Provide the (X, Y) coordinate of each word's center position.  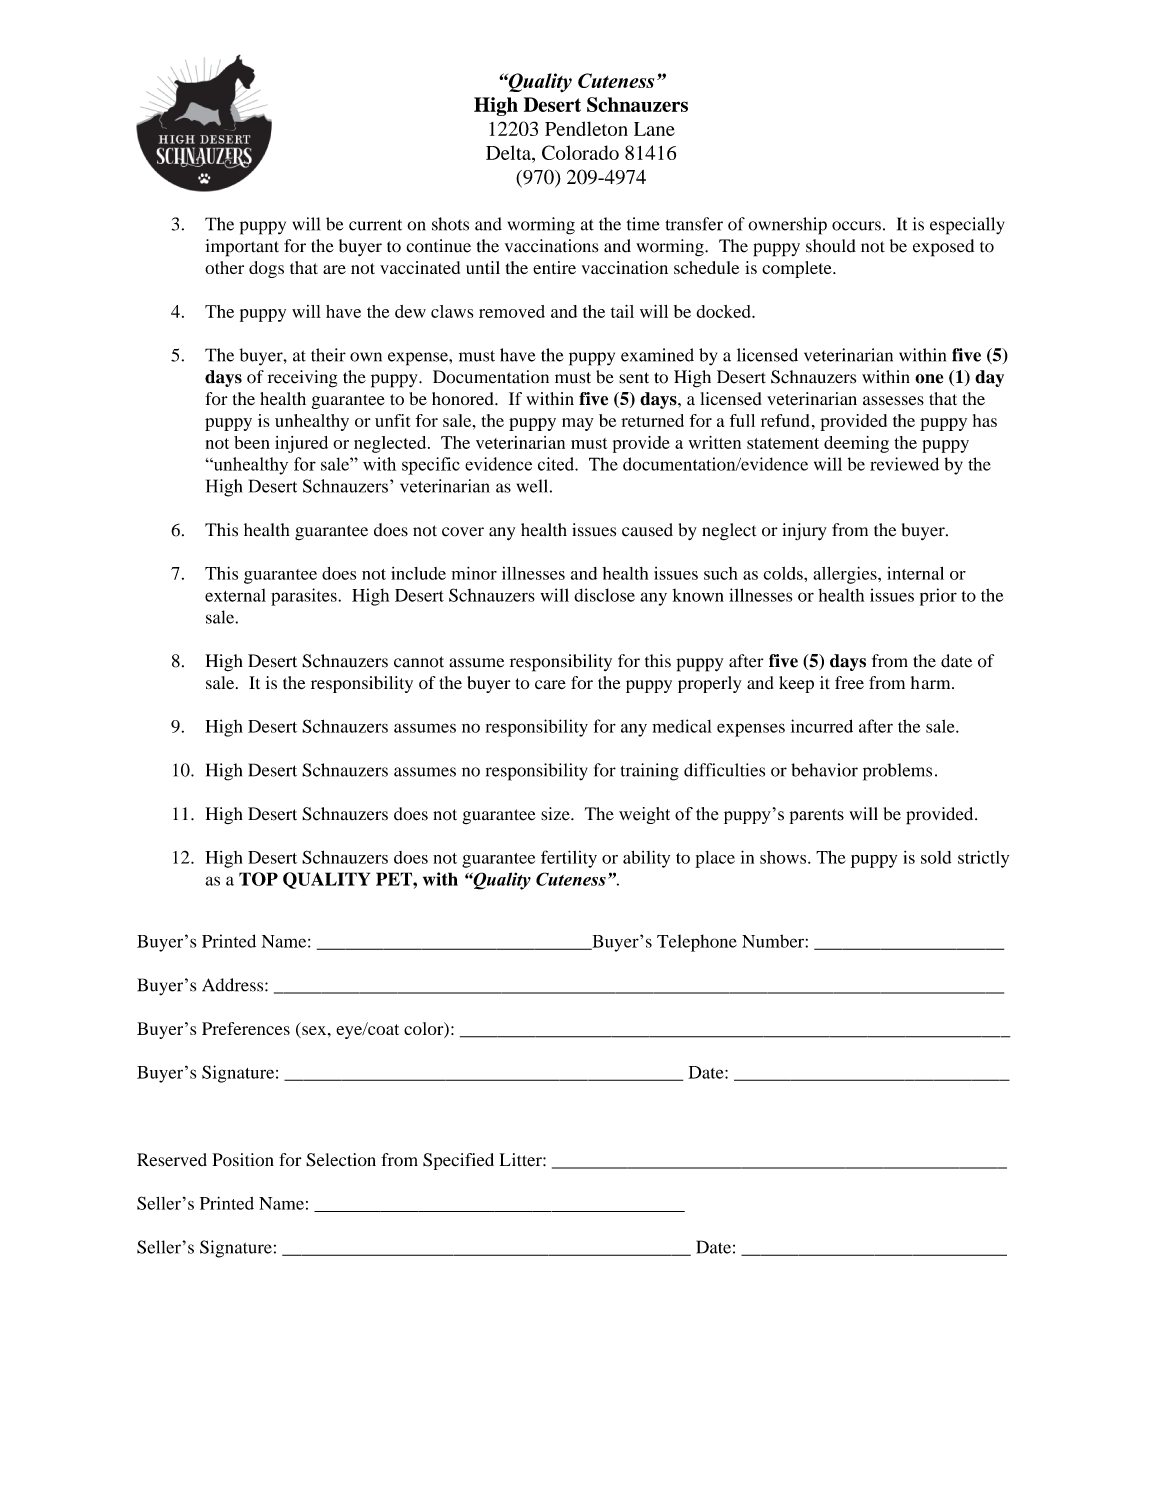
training (650, 772)
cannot (419, 662)
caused (647, 530)
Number (774, 941)
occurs (856, 226)
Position (243, 1160)
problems (897, 772)
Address (234, 985)
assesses (893, 401)
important (242, 248)
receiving (302, 379)
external (235, 595)
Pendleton (586, 128)
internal (915, 573)
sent (634, 378)
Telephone (697, 943)
